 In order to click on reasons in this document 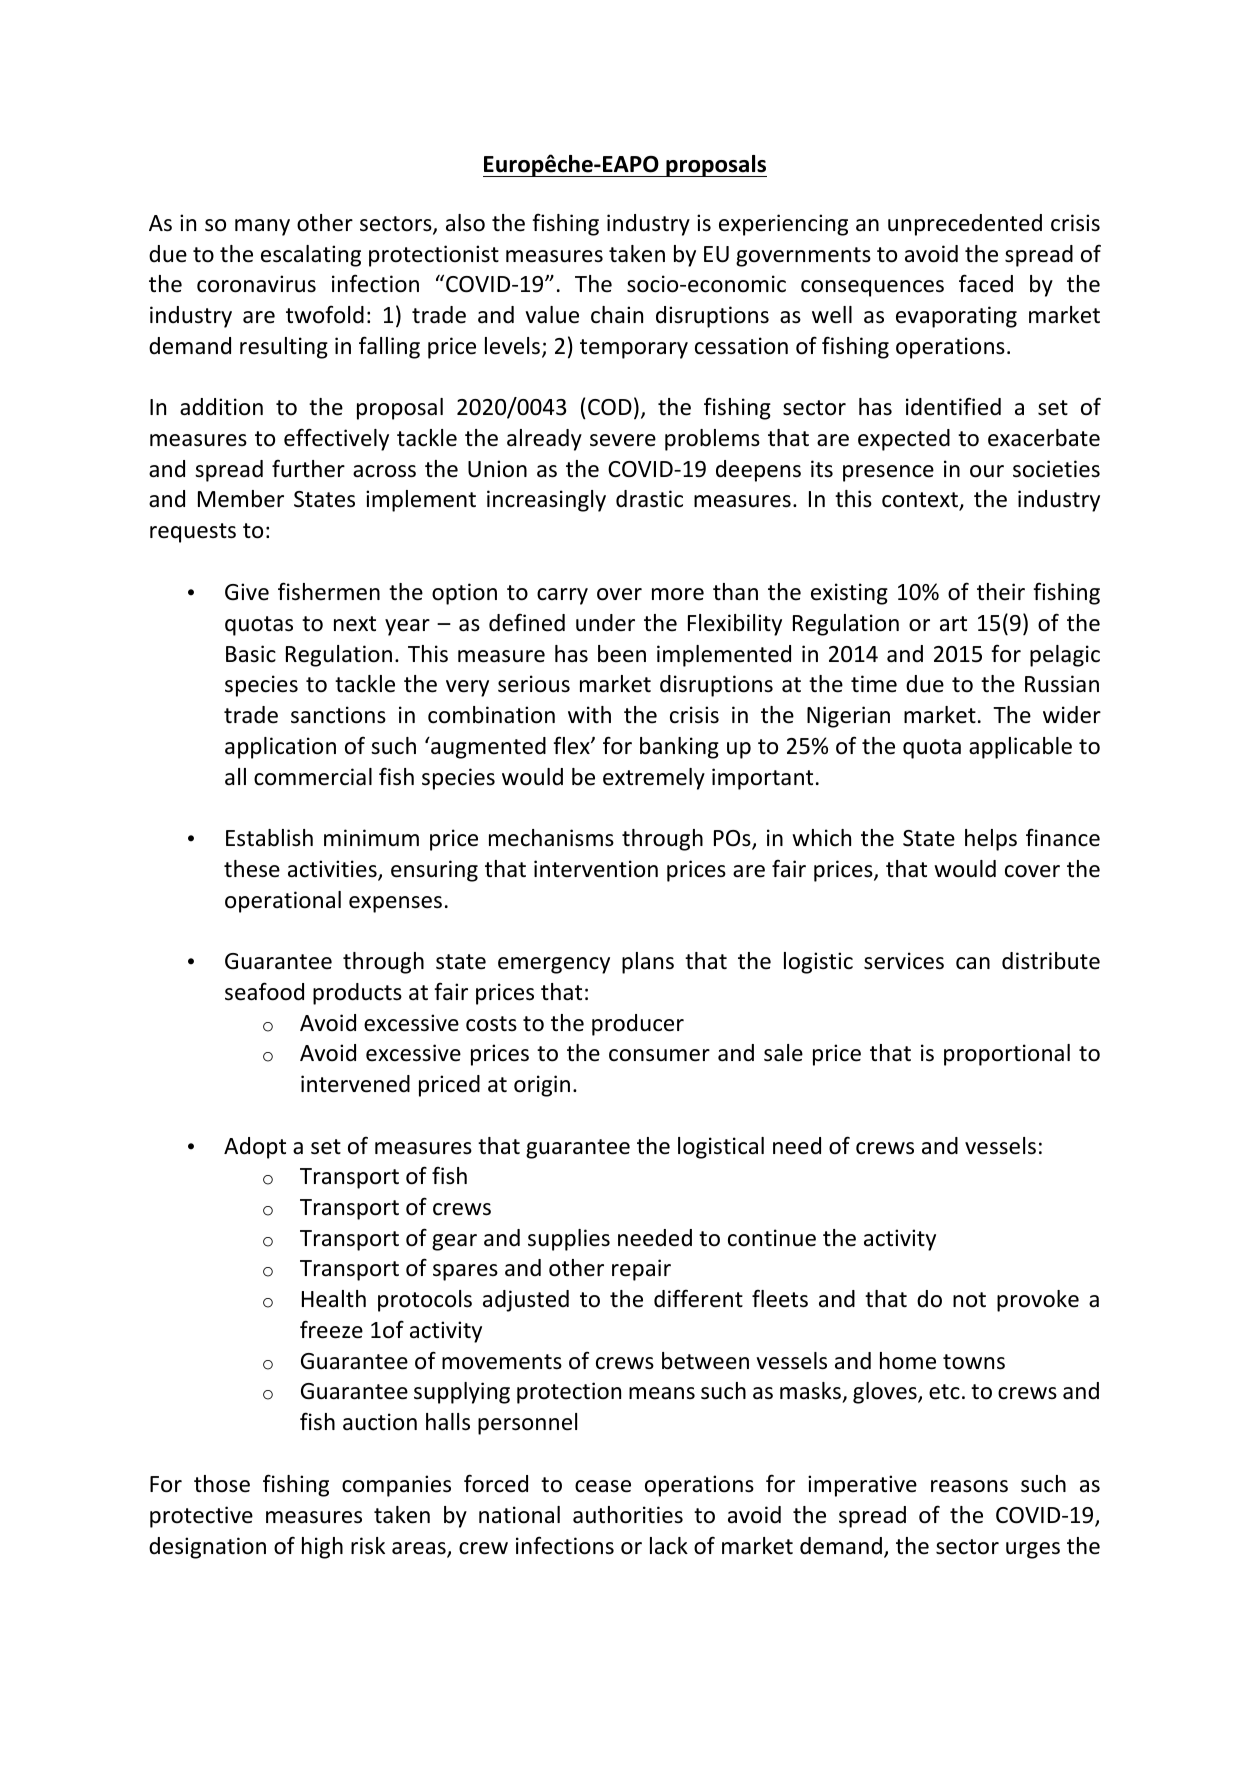, I will do `click(969, 1486)`.
